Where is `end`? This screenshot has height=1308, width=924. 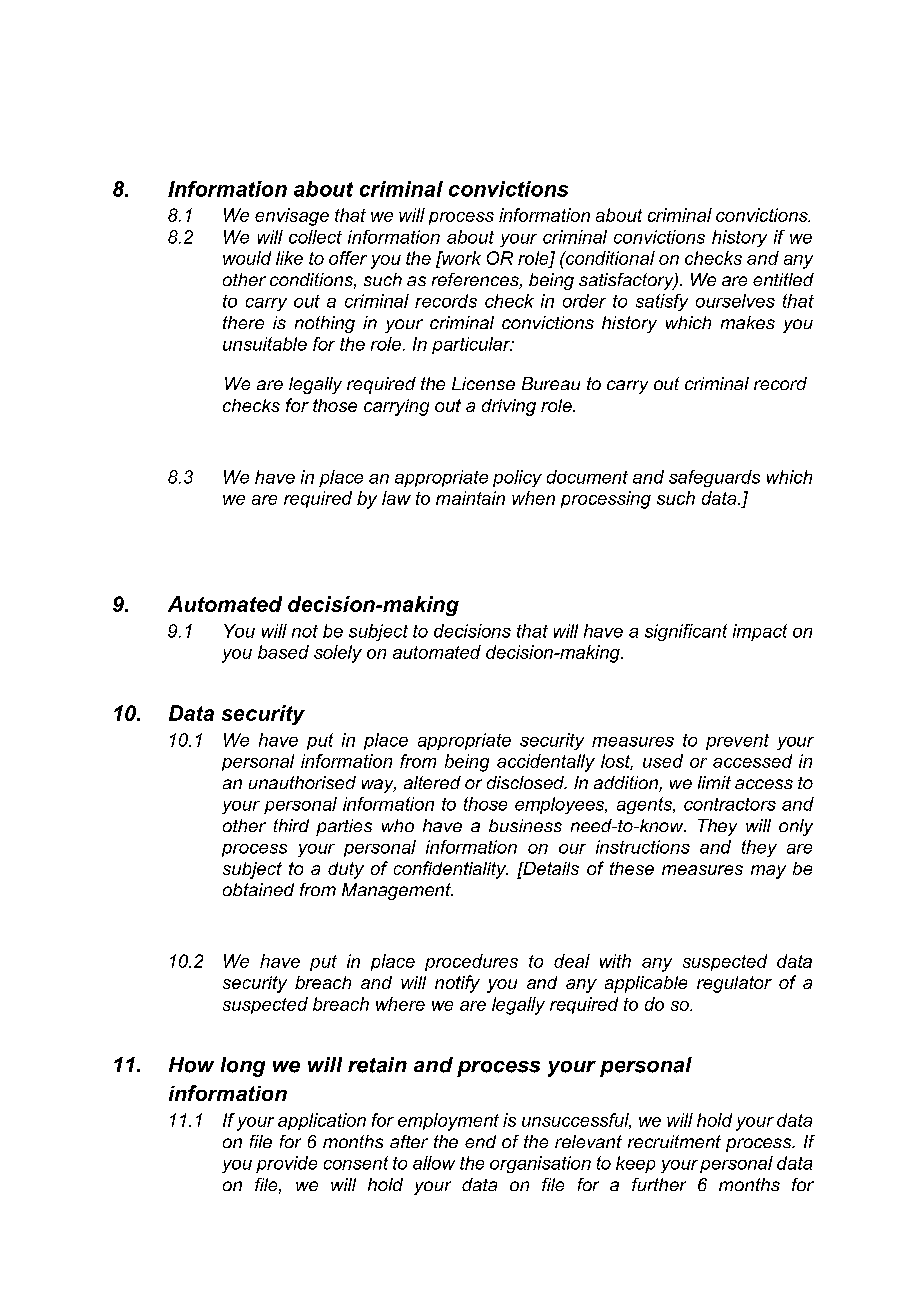 end is located at coordinates (480, 1141).
